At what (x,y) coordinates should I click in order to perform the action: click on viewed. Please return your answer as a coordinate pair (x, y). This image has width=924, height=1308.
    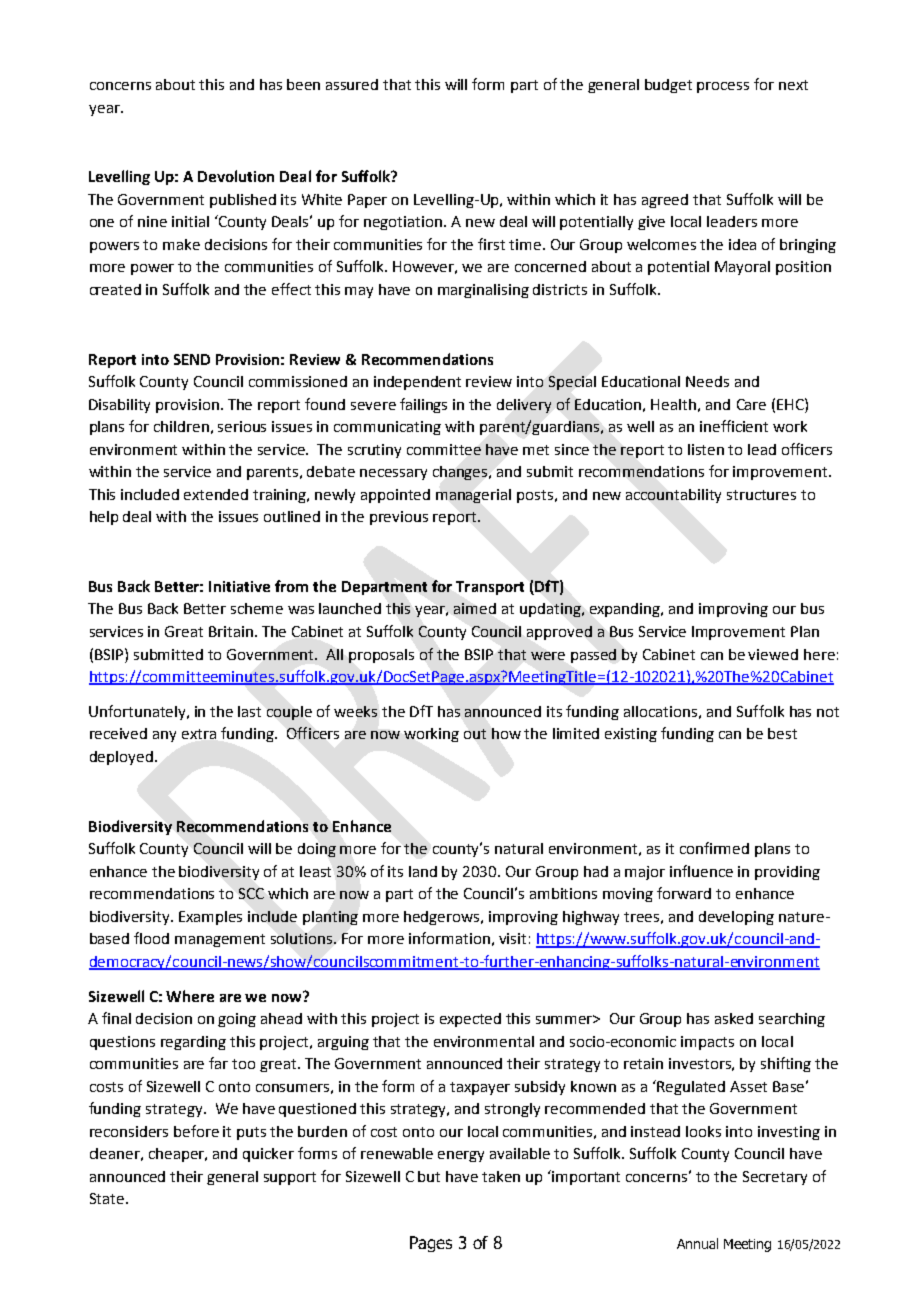
    Looking at the image, I should click on (773, 654).
